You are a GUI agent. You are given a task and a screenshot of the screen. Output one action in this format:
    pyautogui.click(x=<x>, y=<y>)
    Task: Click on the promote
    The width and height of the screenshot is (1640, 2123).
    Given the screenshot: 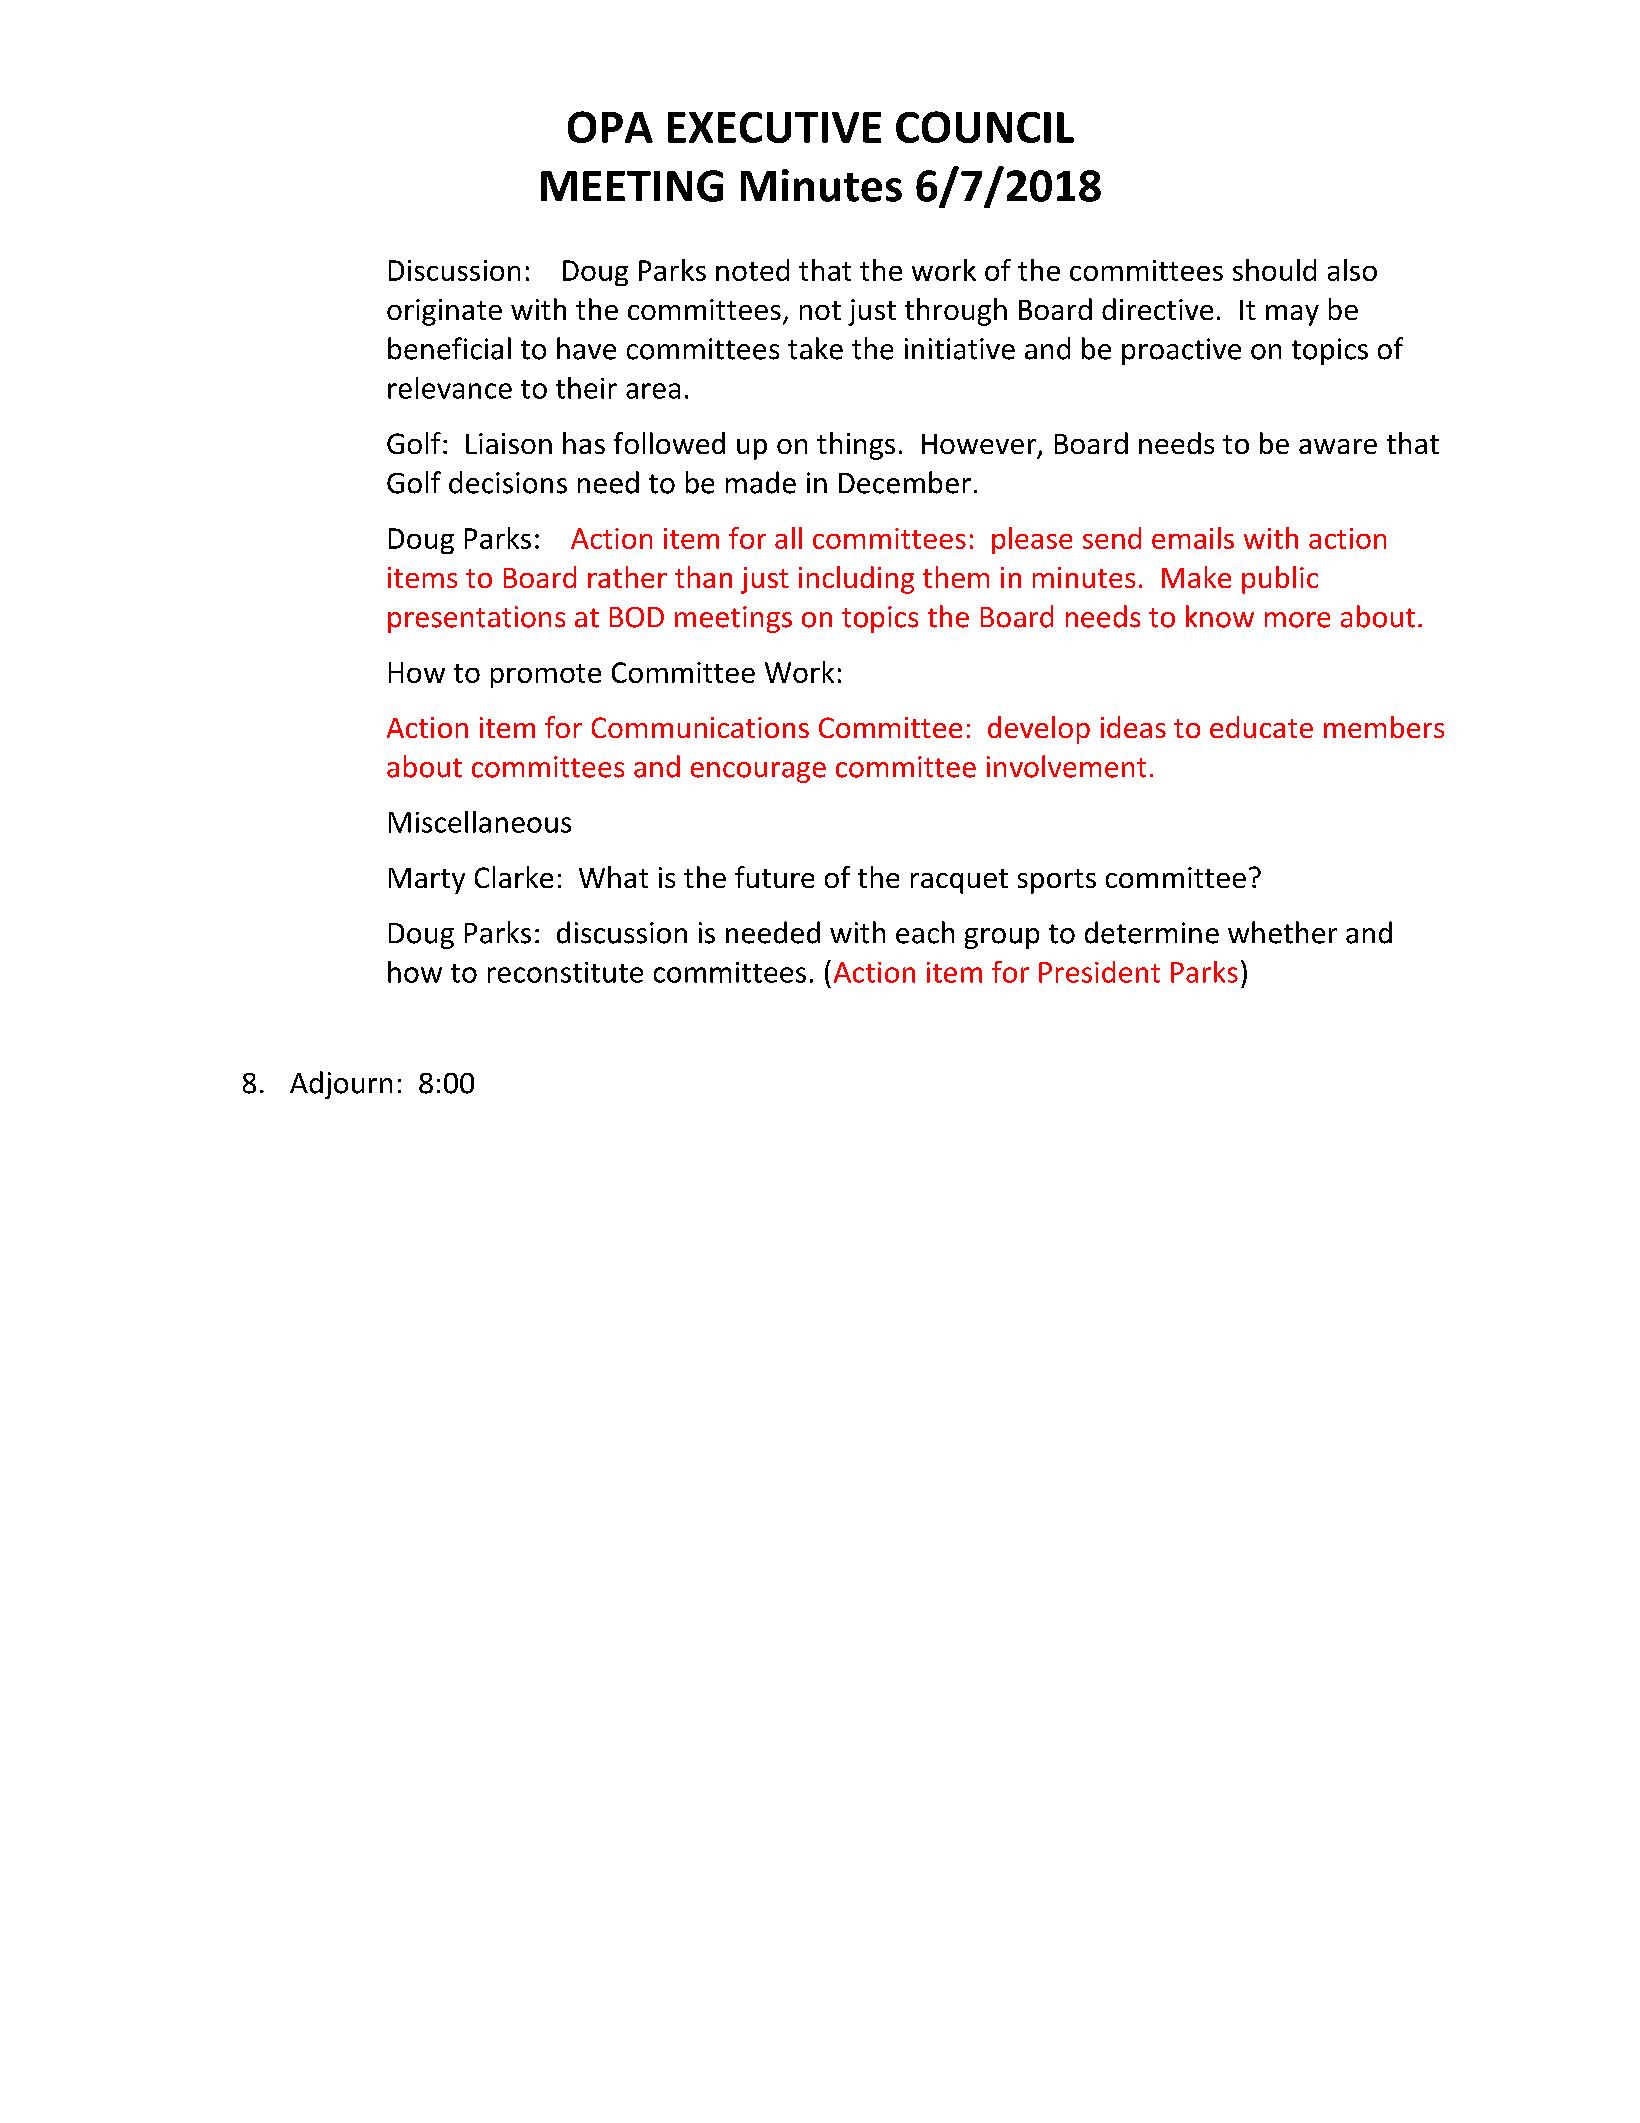 What is the action you would take?
    pyautogui.click(x=546, y=676)
